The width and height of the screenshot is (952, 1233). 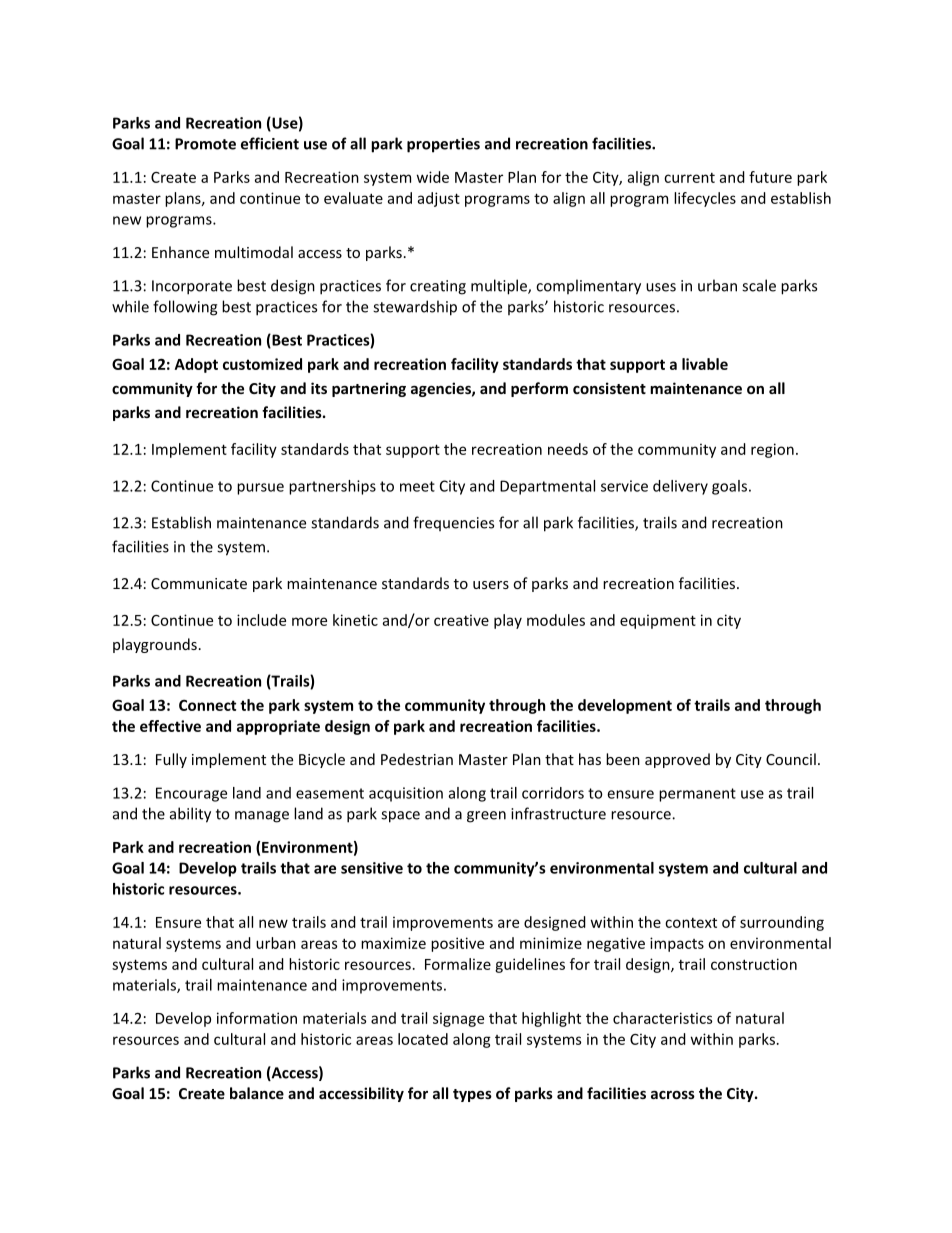 I want to click on types, so click(x=472, y=1095).
